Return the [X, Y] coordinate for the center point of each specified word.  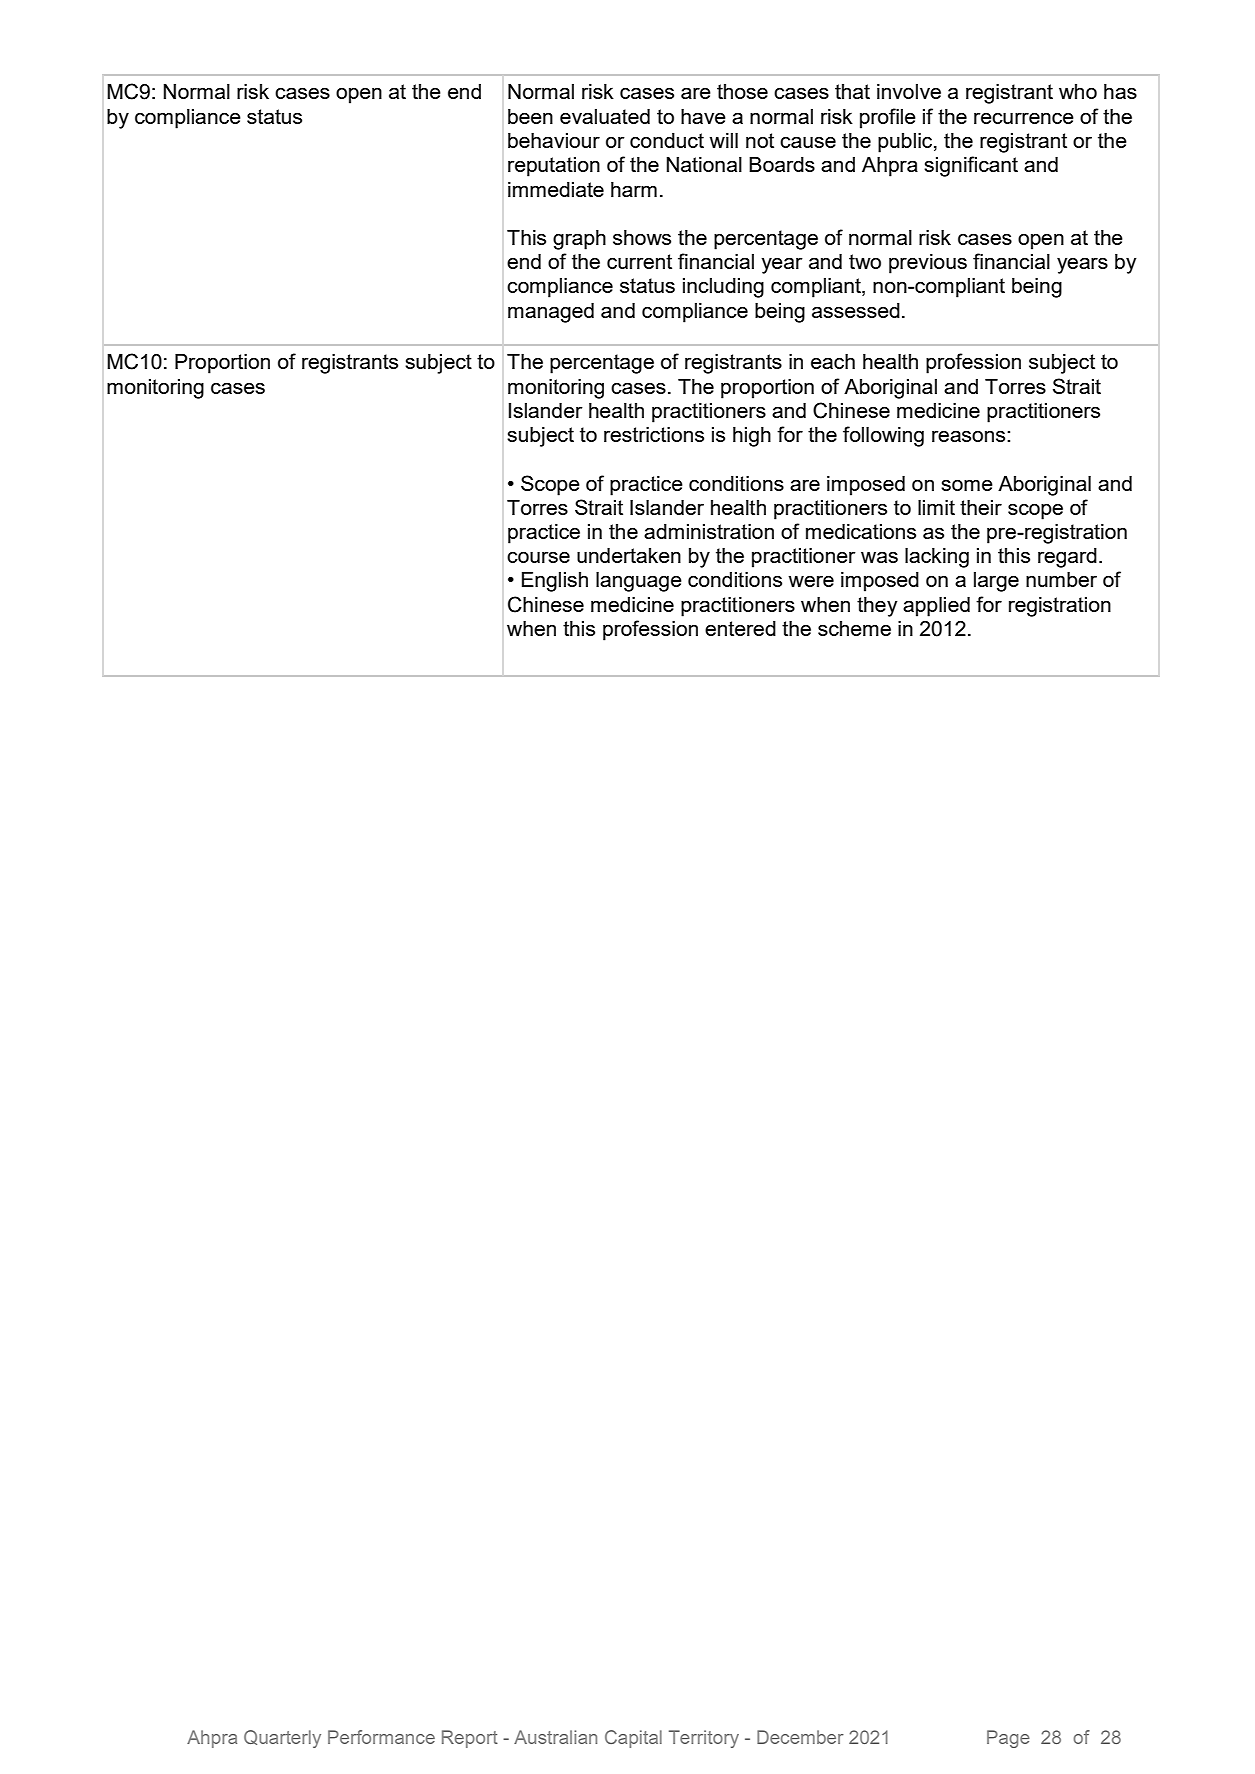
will [723, 140]
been [530, 116]
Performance [381, 1737]
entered [740, 628]
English [555, 582]
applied [936, 607]
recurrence [1024, 118]
